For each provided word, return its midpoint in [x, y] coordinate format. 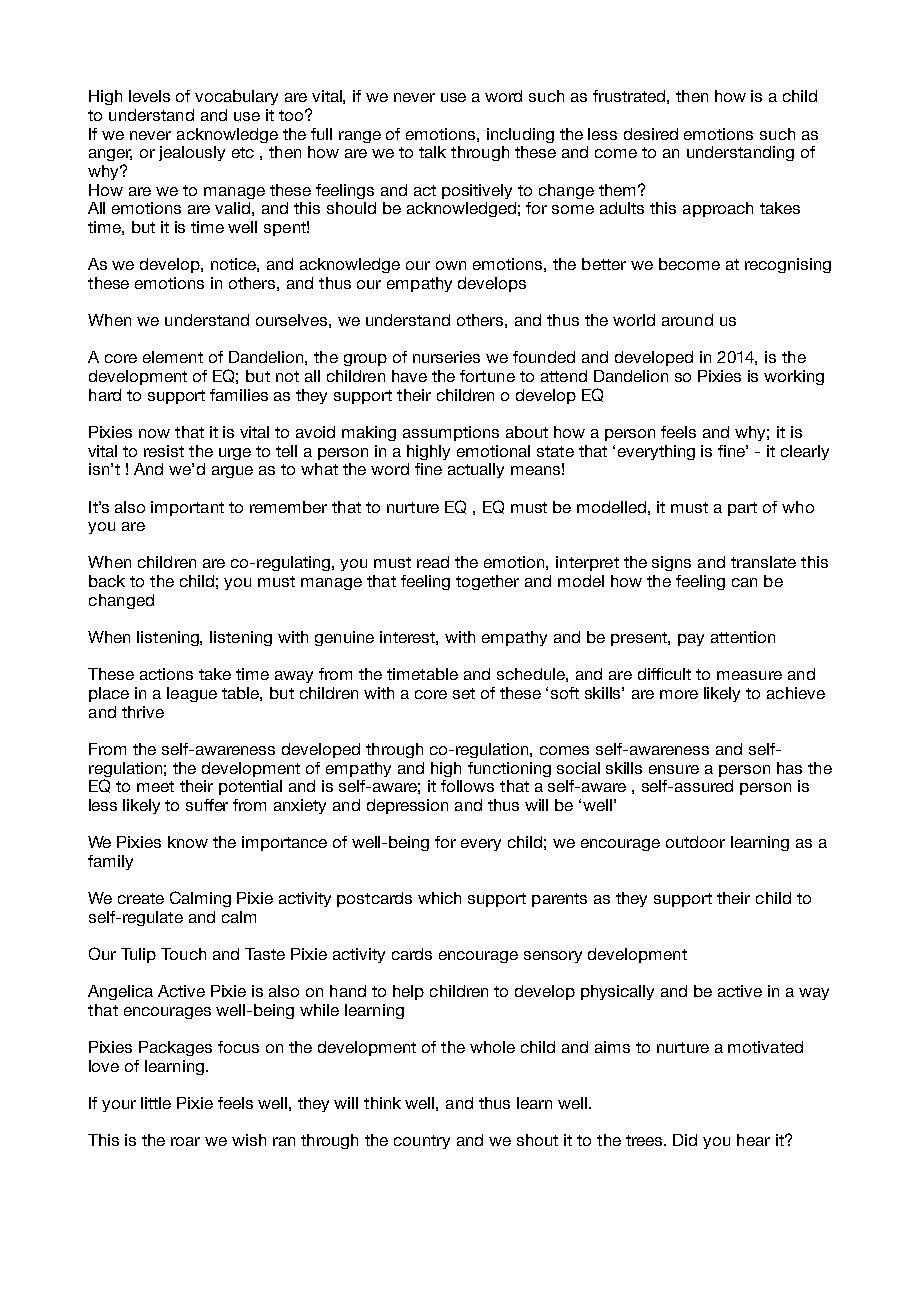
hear [753, 1140]
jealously [192, 153]
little [156, 1103]
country [422, 1142]
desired [651, 134]
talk [432, 152]
